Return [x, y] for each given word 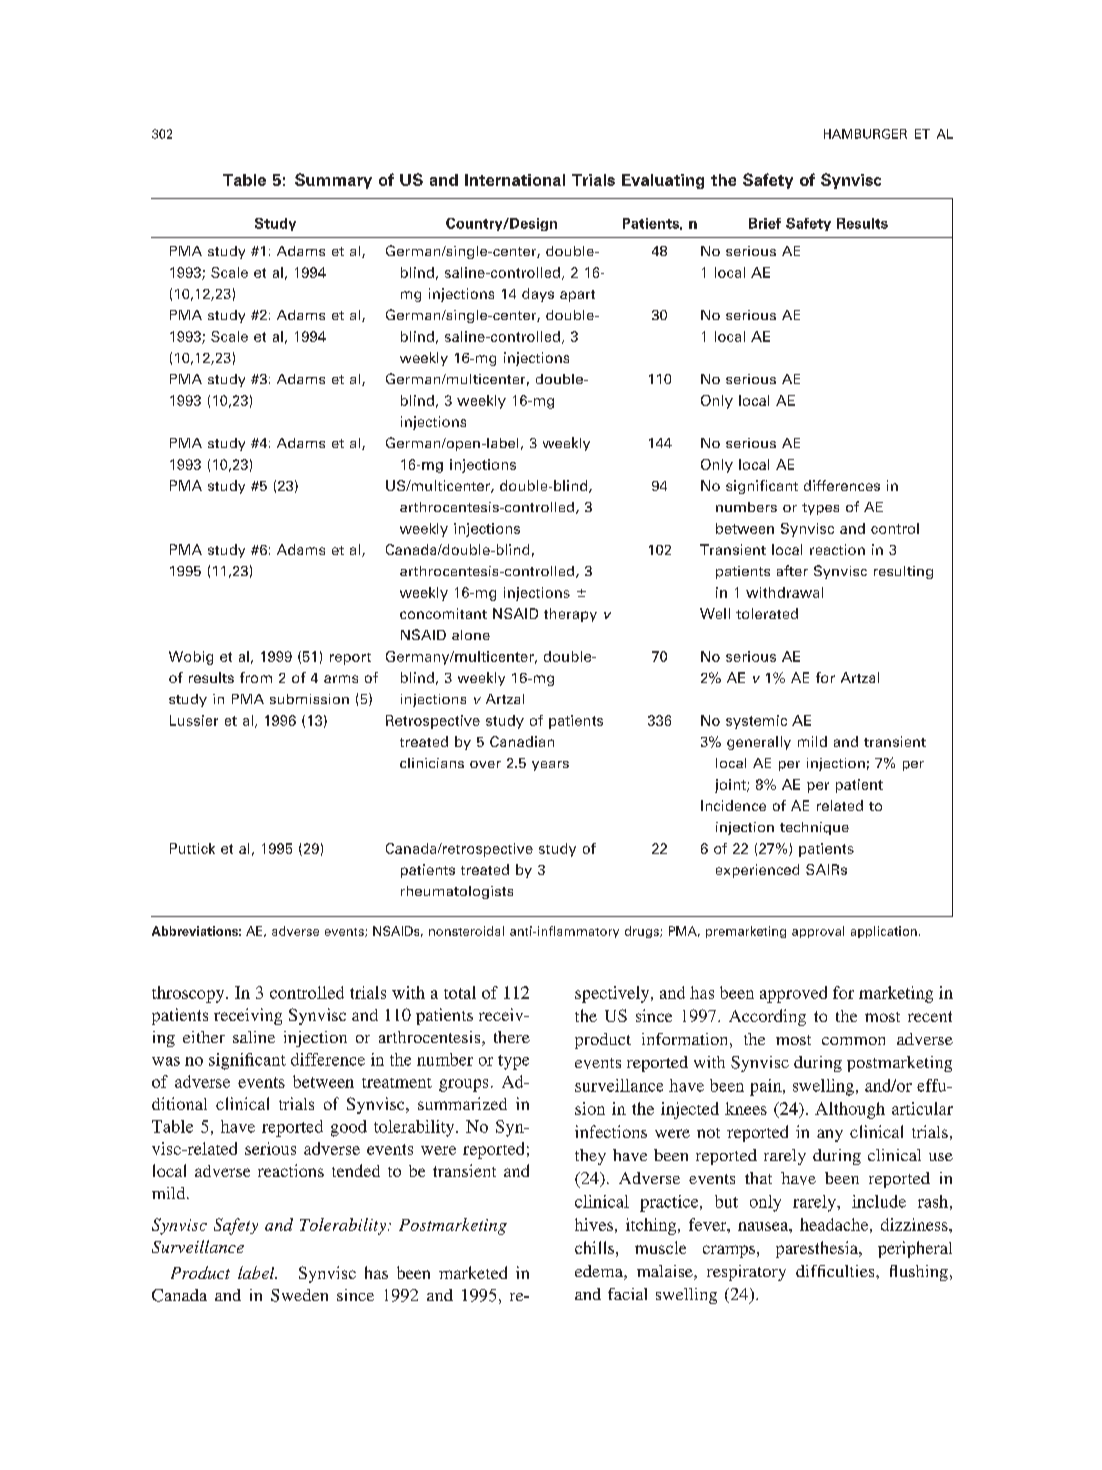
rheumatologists [457, 892]
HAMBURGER [865, 134]
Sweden [299, 1295]
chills [594, 1247]
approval [818, 932]
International [515, 180]
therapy [570, 615]
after [792, 570]
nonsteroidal [466, 931]
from [256, 677]
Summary [333, 181]
